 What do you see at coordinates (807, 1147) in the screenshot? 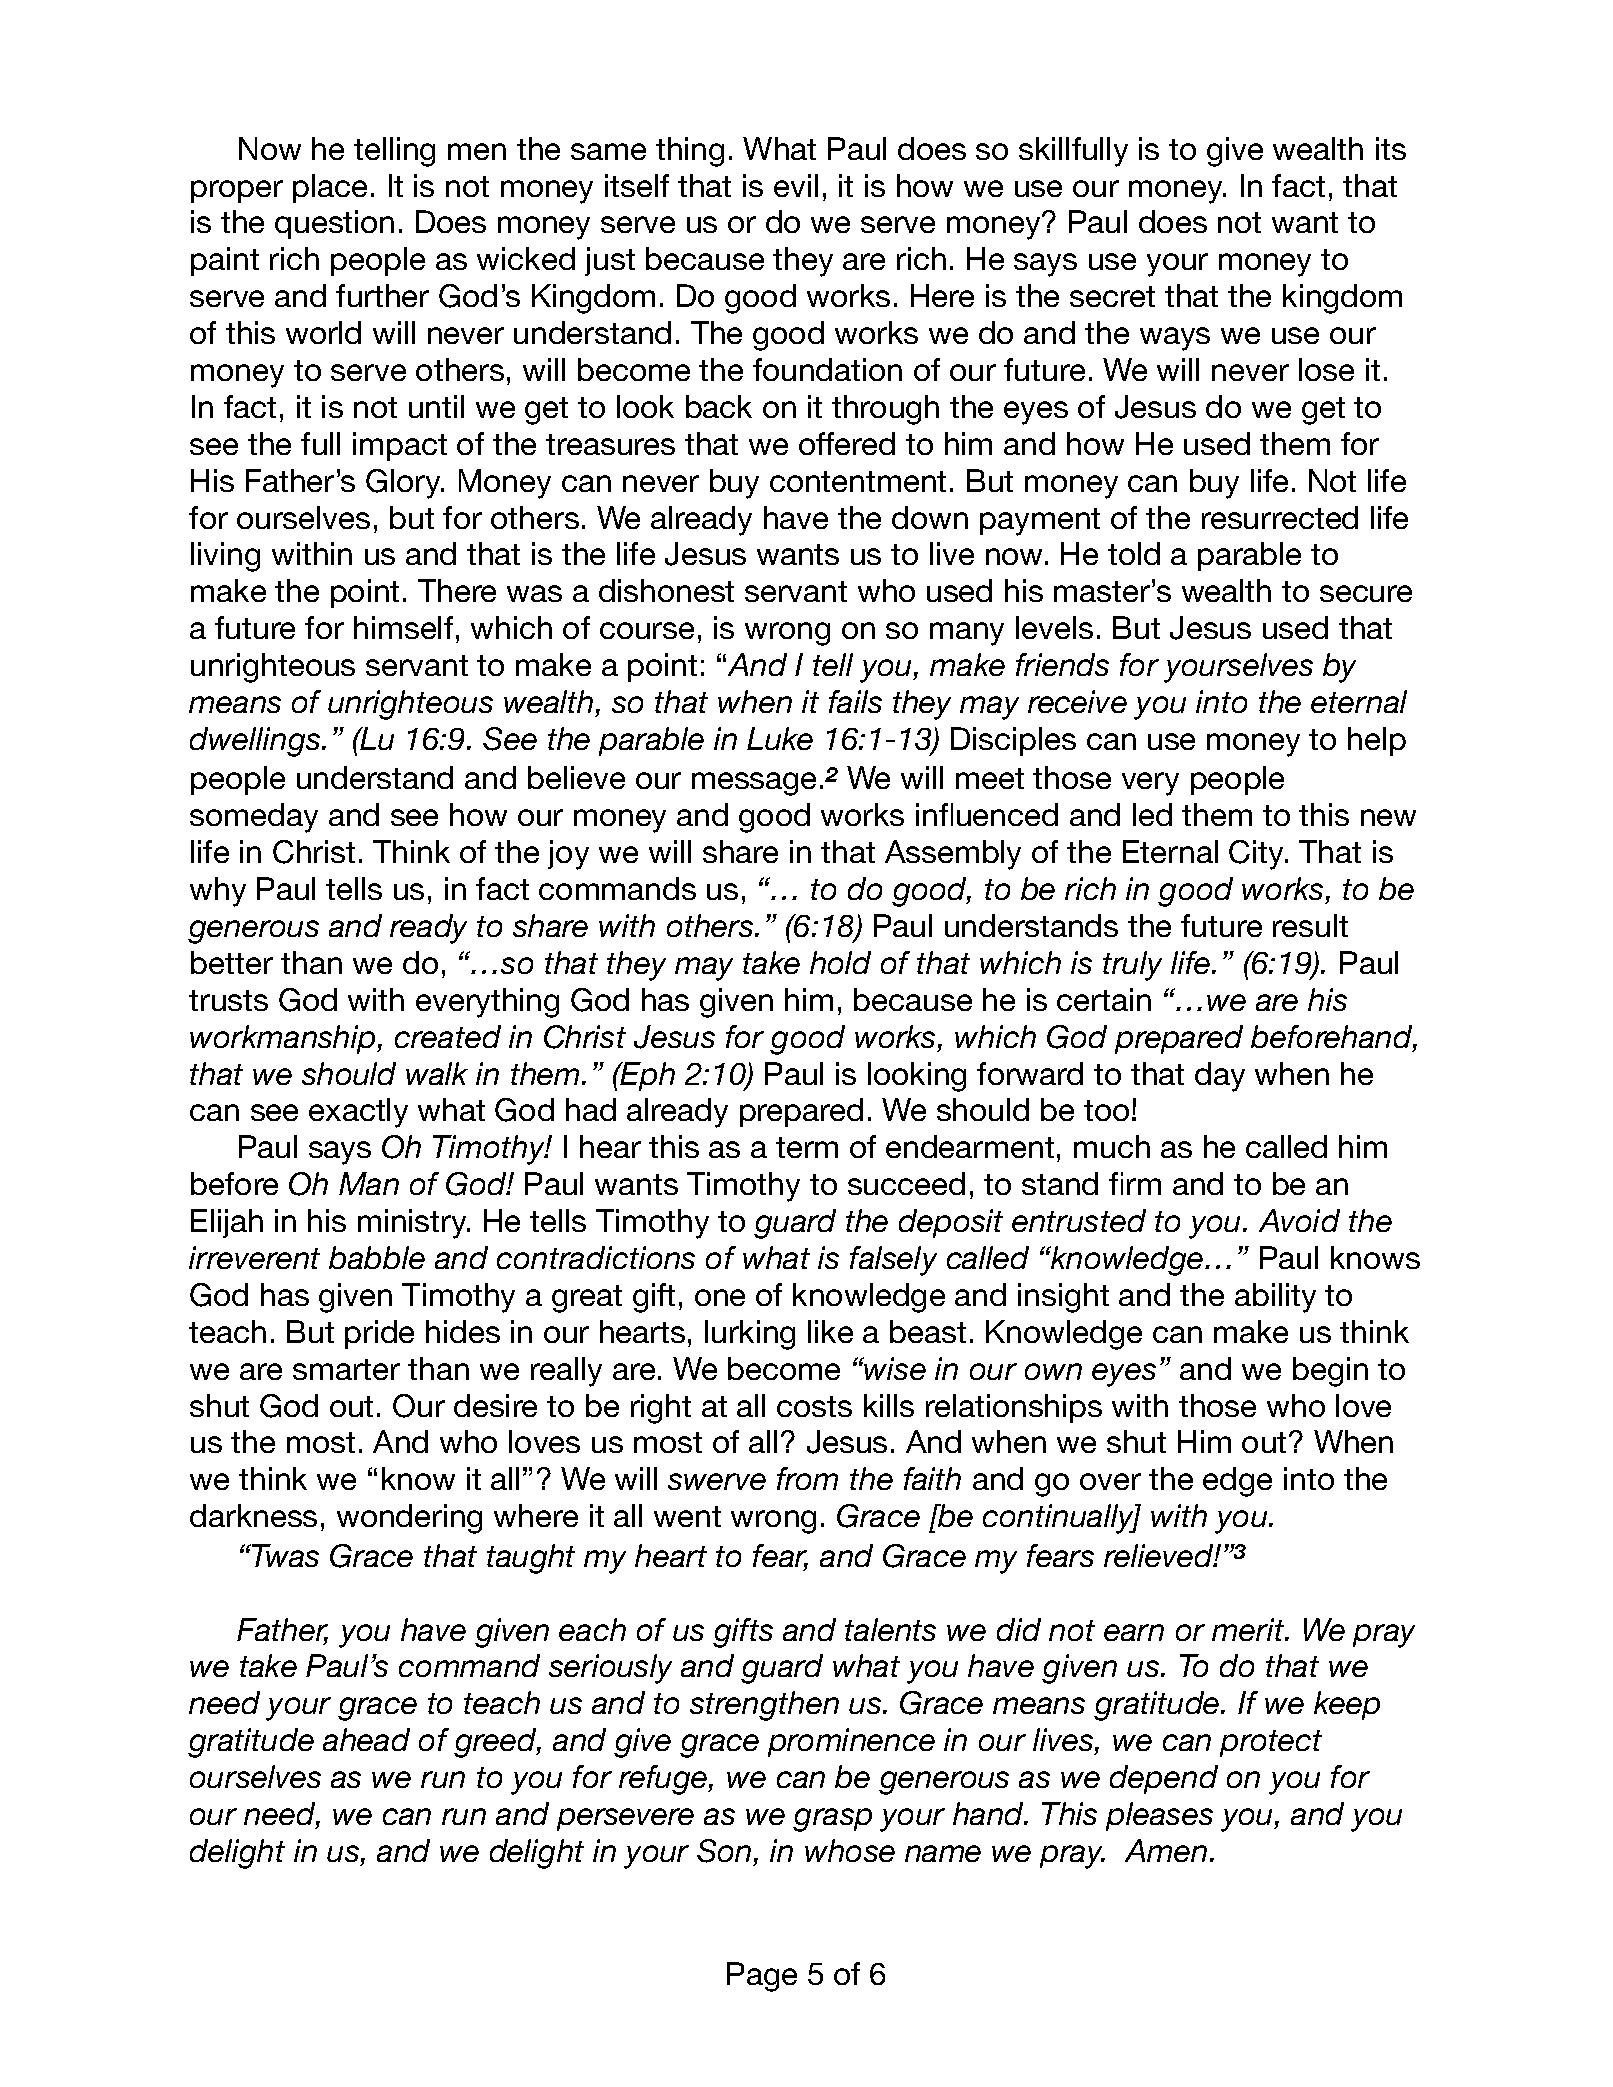
I see `term` at bounding box center [807, 1147].
